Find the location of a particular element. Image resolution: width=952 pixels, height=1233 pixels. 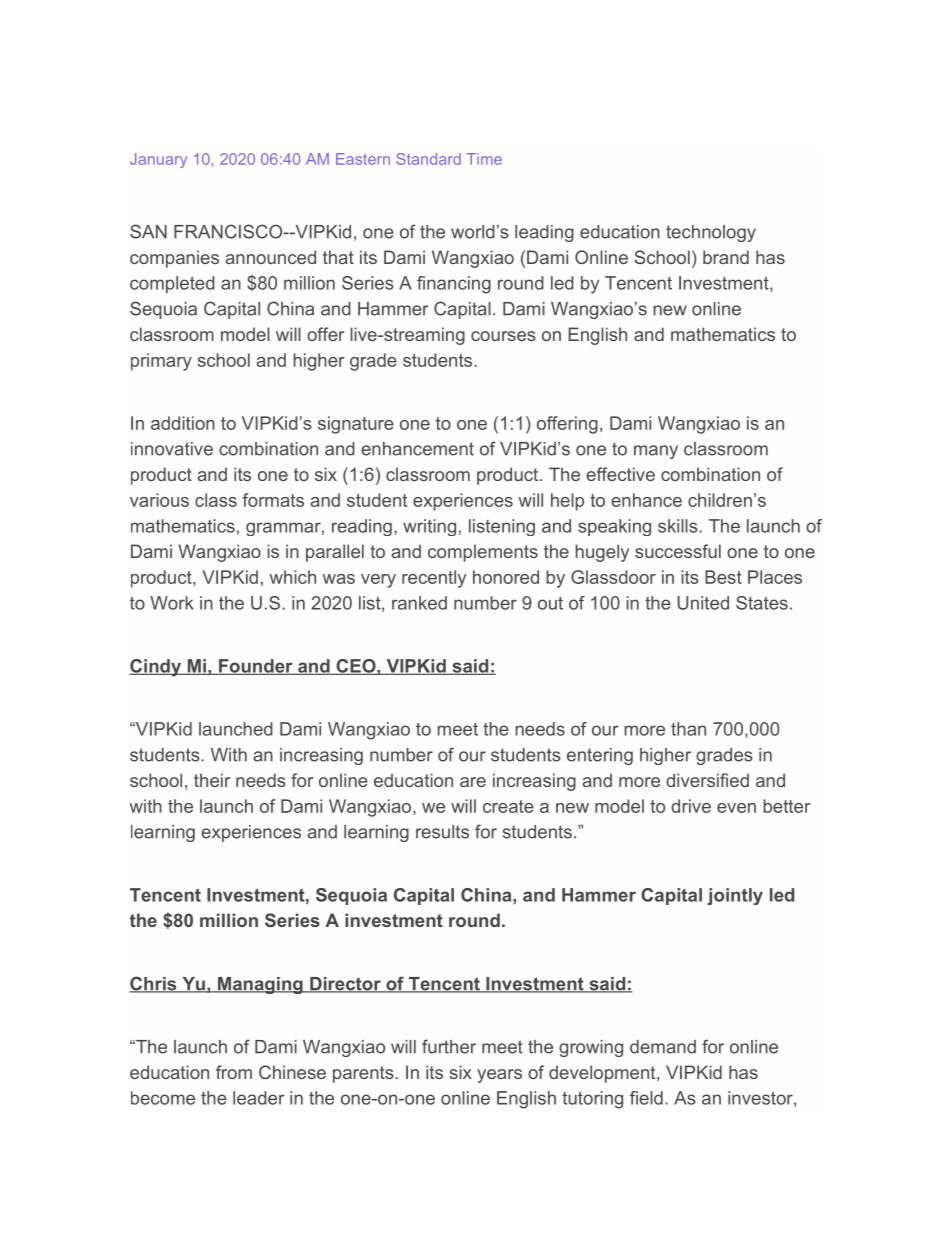

January is located at coordinates (158, 160).
